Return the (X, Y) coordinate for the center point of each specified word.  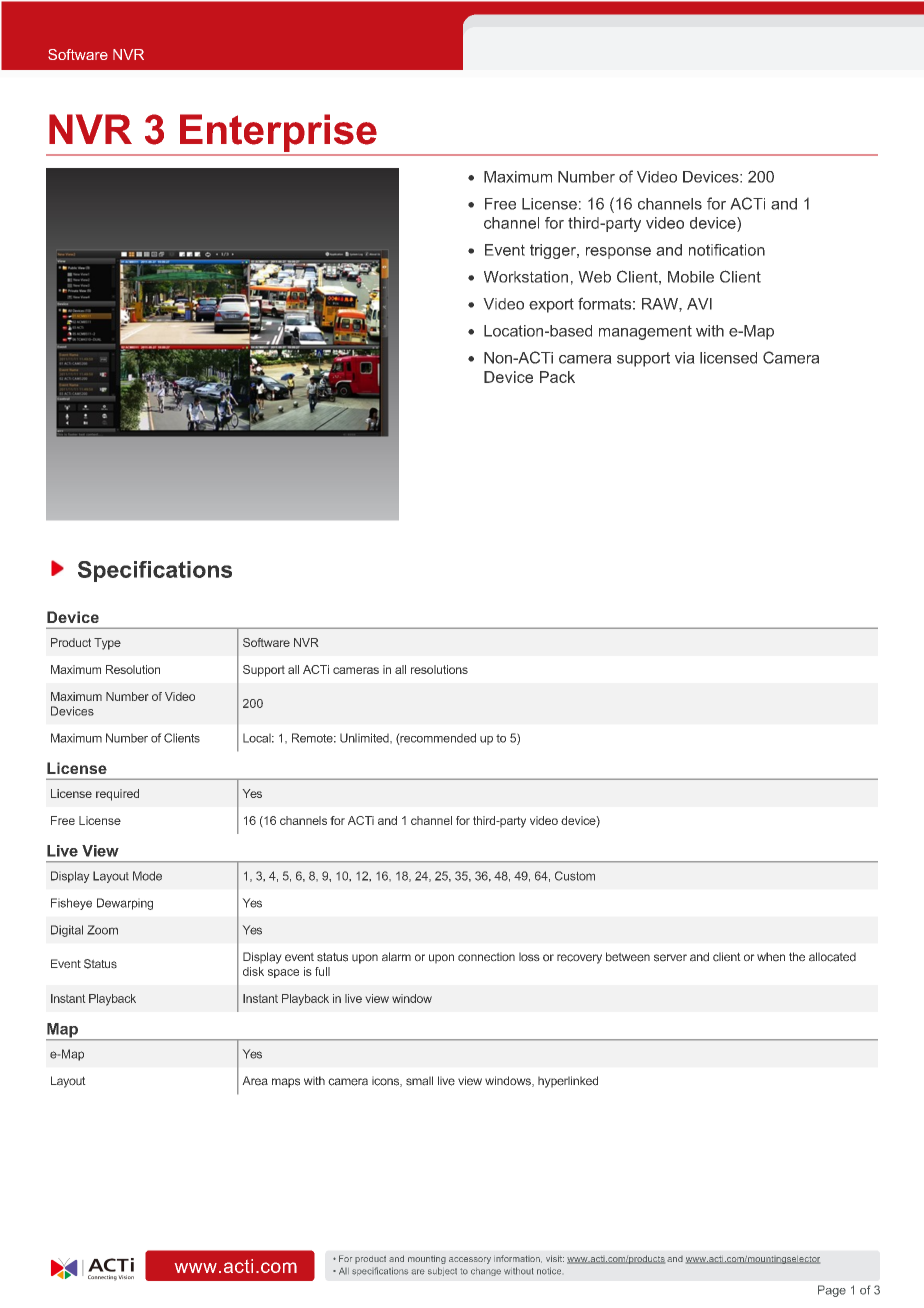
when (771, 957)
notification (727, 250)
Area (255, 1081)
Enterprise (278, 133)
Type (107, 644)
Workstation (526, 277)
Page (832, 1291)
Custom (575, 876)
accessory (470, 1260)
